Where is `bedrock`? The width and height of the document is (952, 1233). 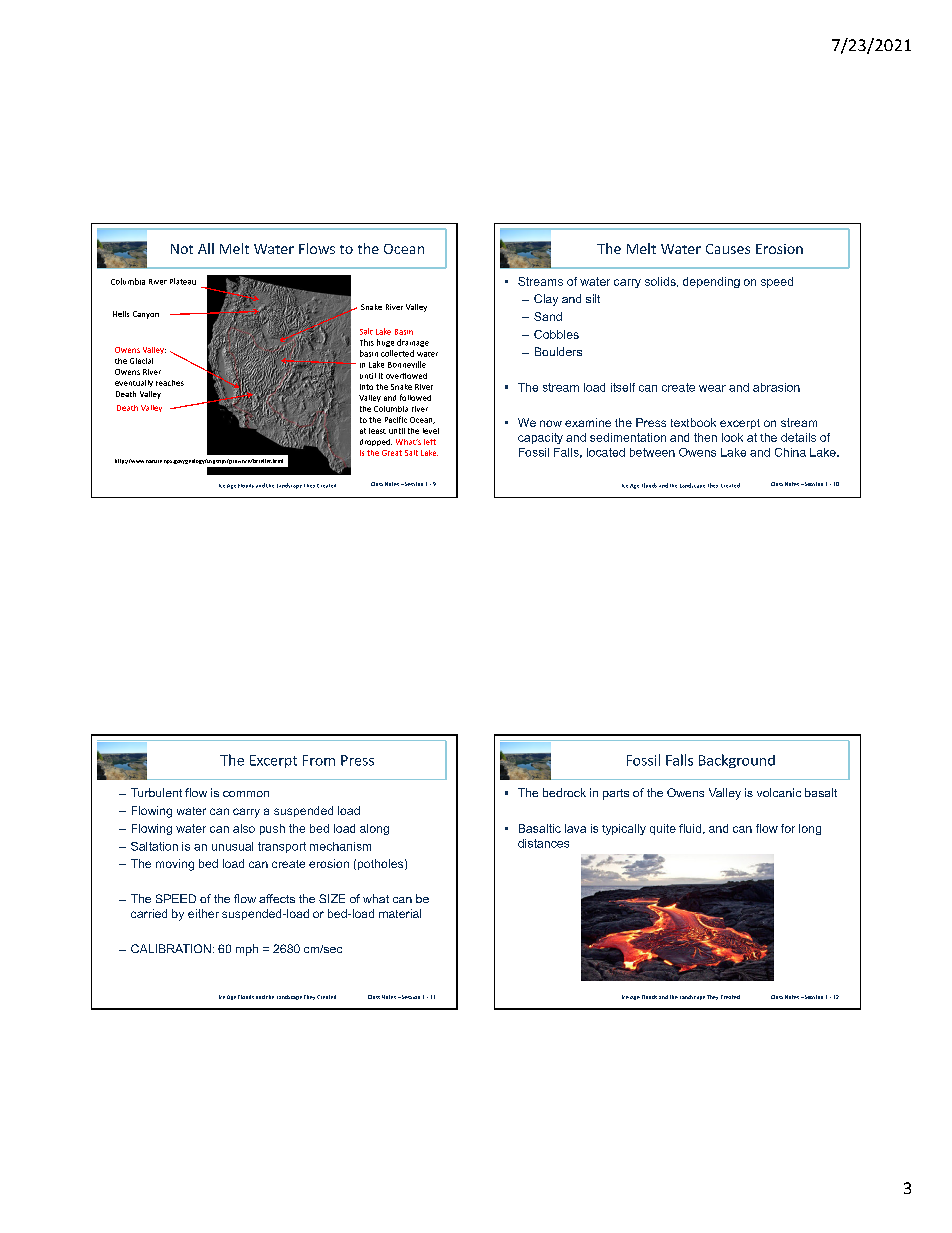 bedrock is located at coordinates (564, 792).
